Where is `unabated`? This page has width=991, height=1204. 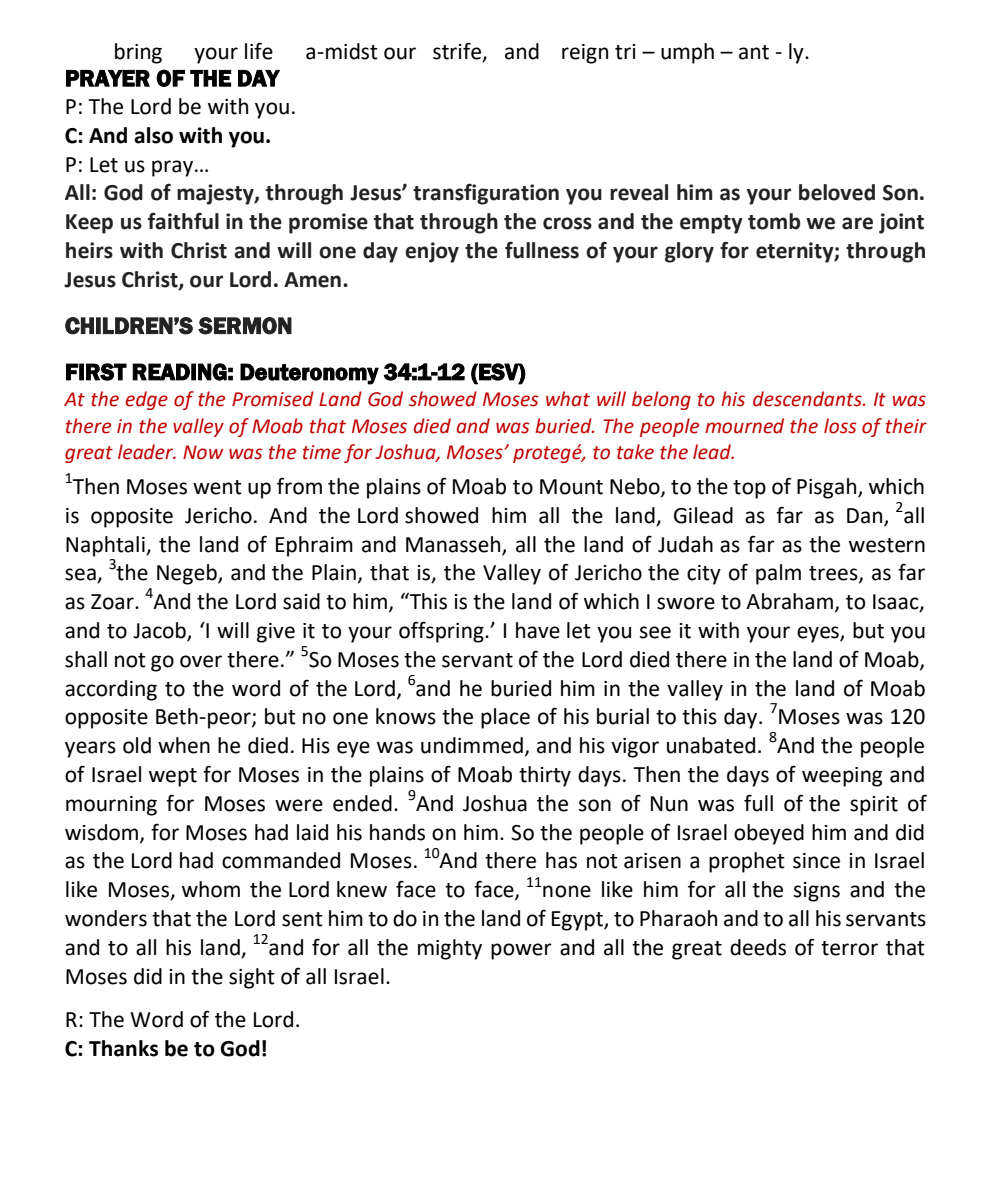 unabated is located at coordinates (711, 745).
